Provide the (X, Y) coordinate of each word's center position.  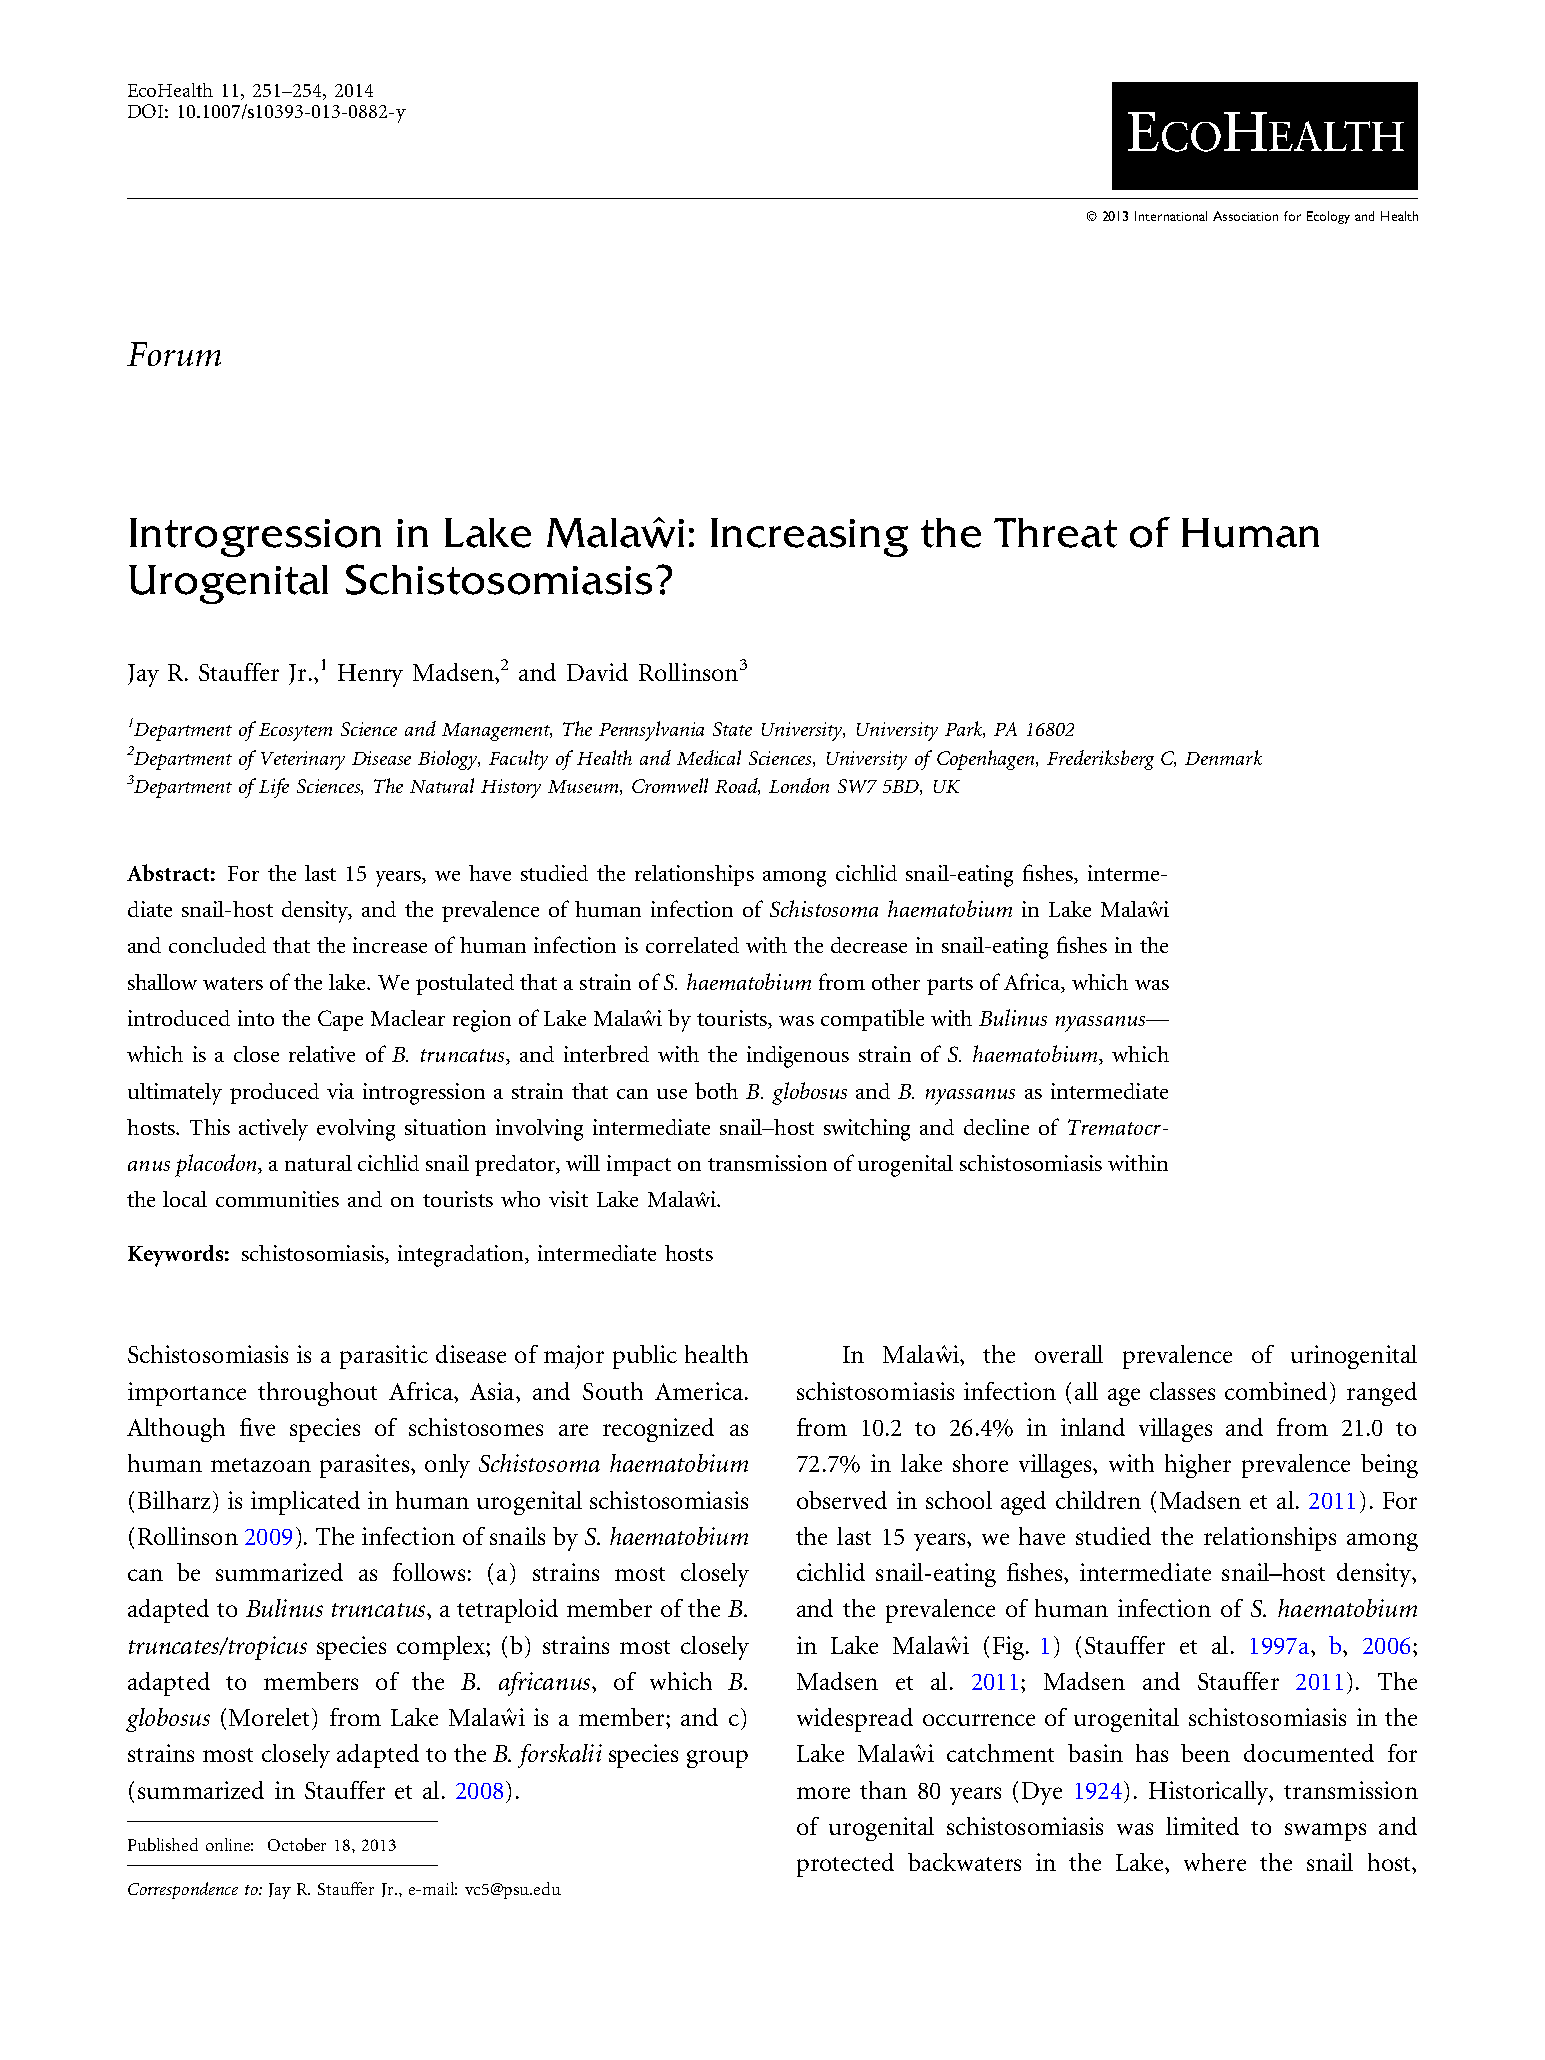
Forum (174, 354)
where (1215, 1862)
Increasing (809, 537)
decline (996, 1127)
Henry (370, 675)
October (297, 1844)
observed (842, 1500)
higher (1198, 1466)
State (732, 729)
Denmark (1223, 757)
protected (845, 1865)
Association (1245, 216)
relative (322, 1054)
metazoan (261, 1465)
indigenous (798, 1057)
